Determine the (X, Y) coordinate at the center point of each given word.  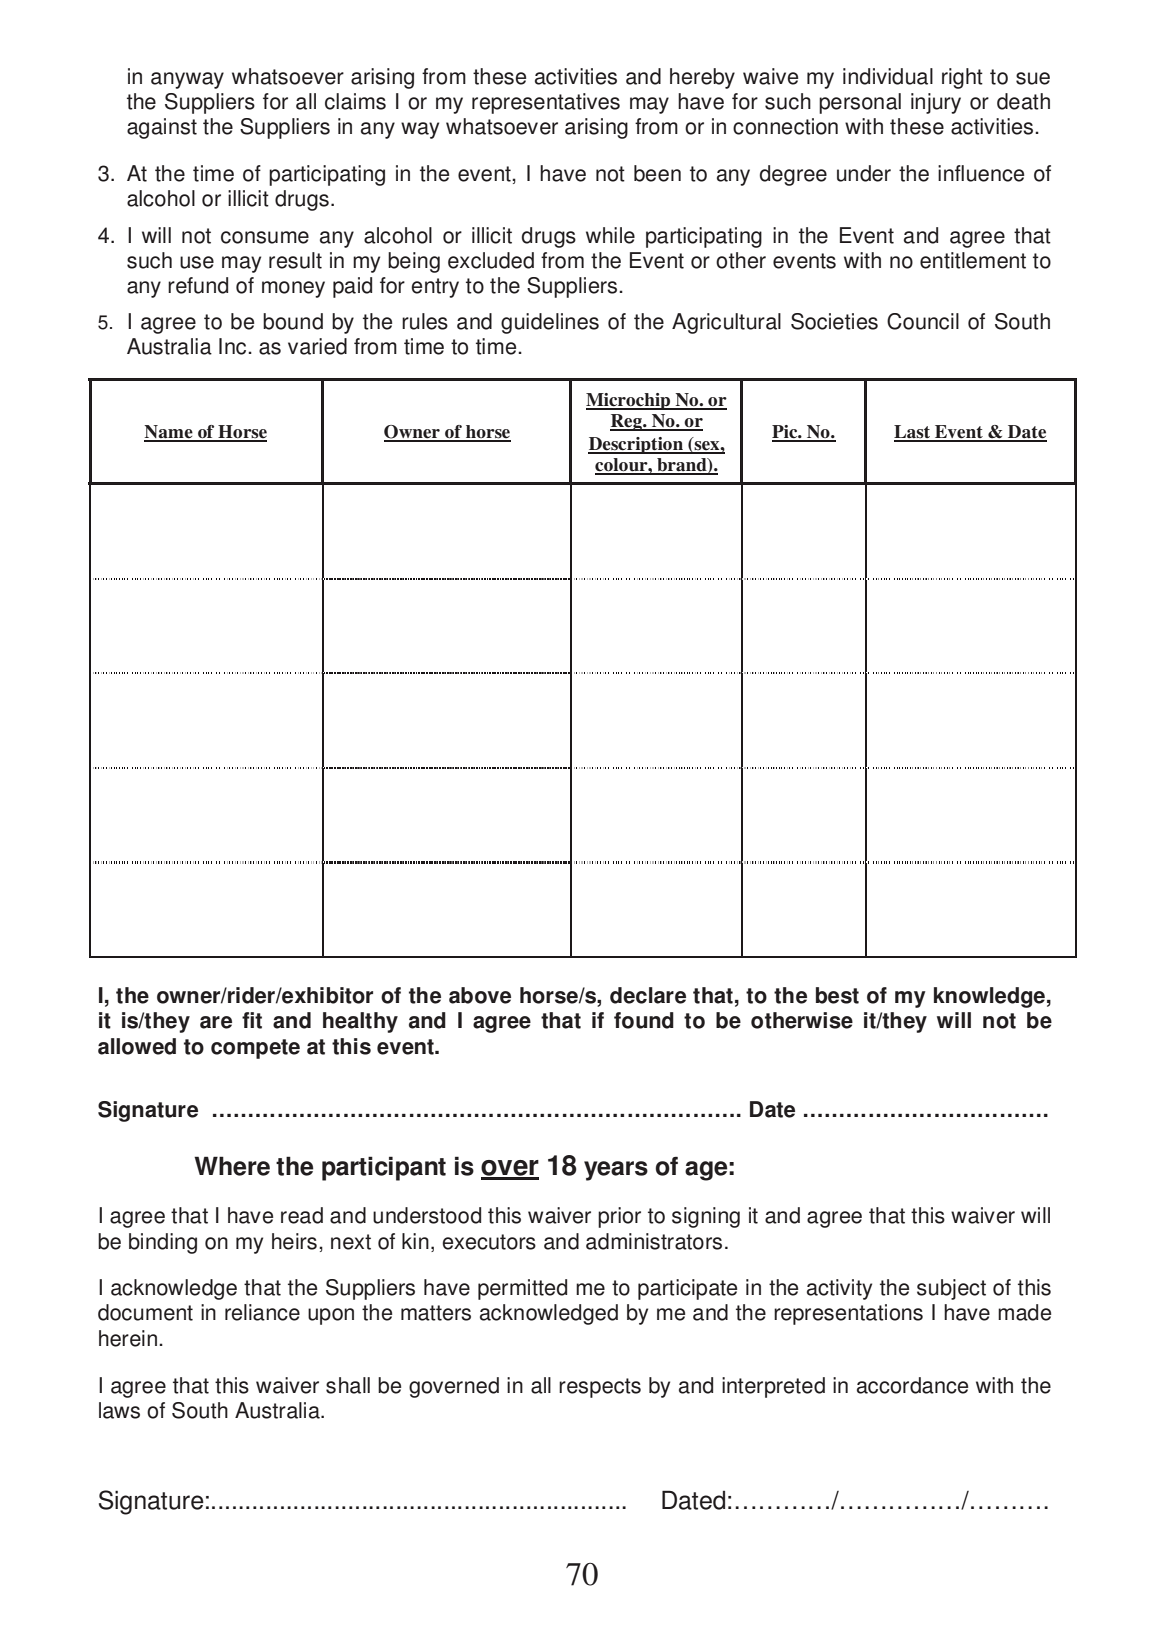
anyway (187, 80)
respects (600, 1388)
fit (252, 1020)
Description (637, 445)
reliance (262, 1312)
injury (936, 103)
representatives (546, 103)
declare (648, 995)
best (837, 995)
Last (913, 433)
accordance (912, 1385)
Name (169, 433)
